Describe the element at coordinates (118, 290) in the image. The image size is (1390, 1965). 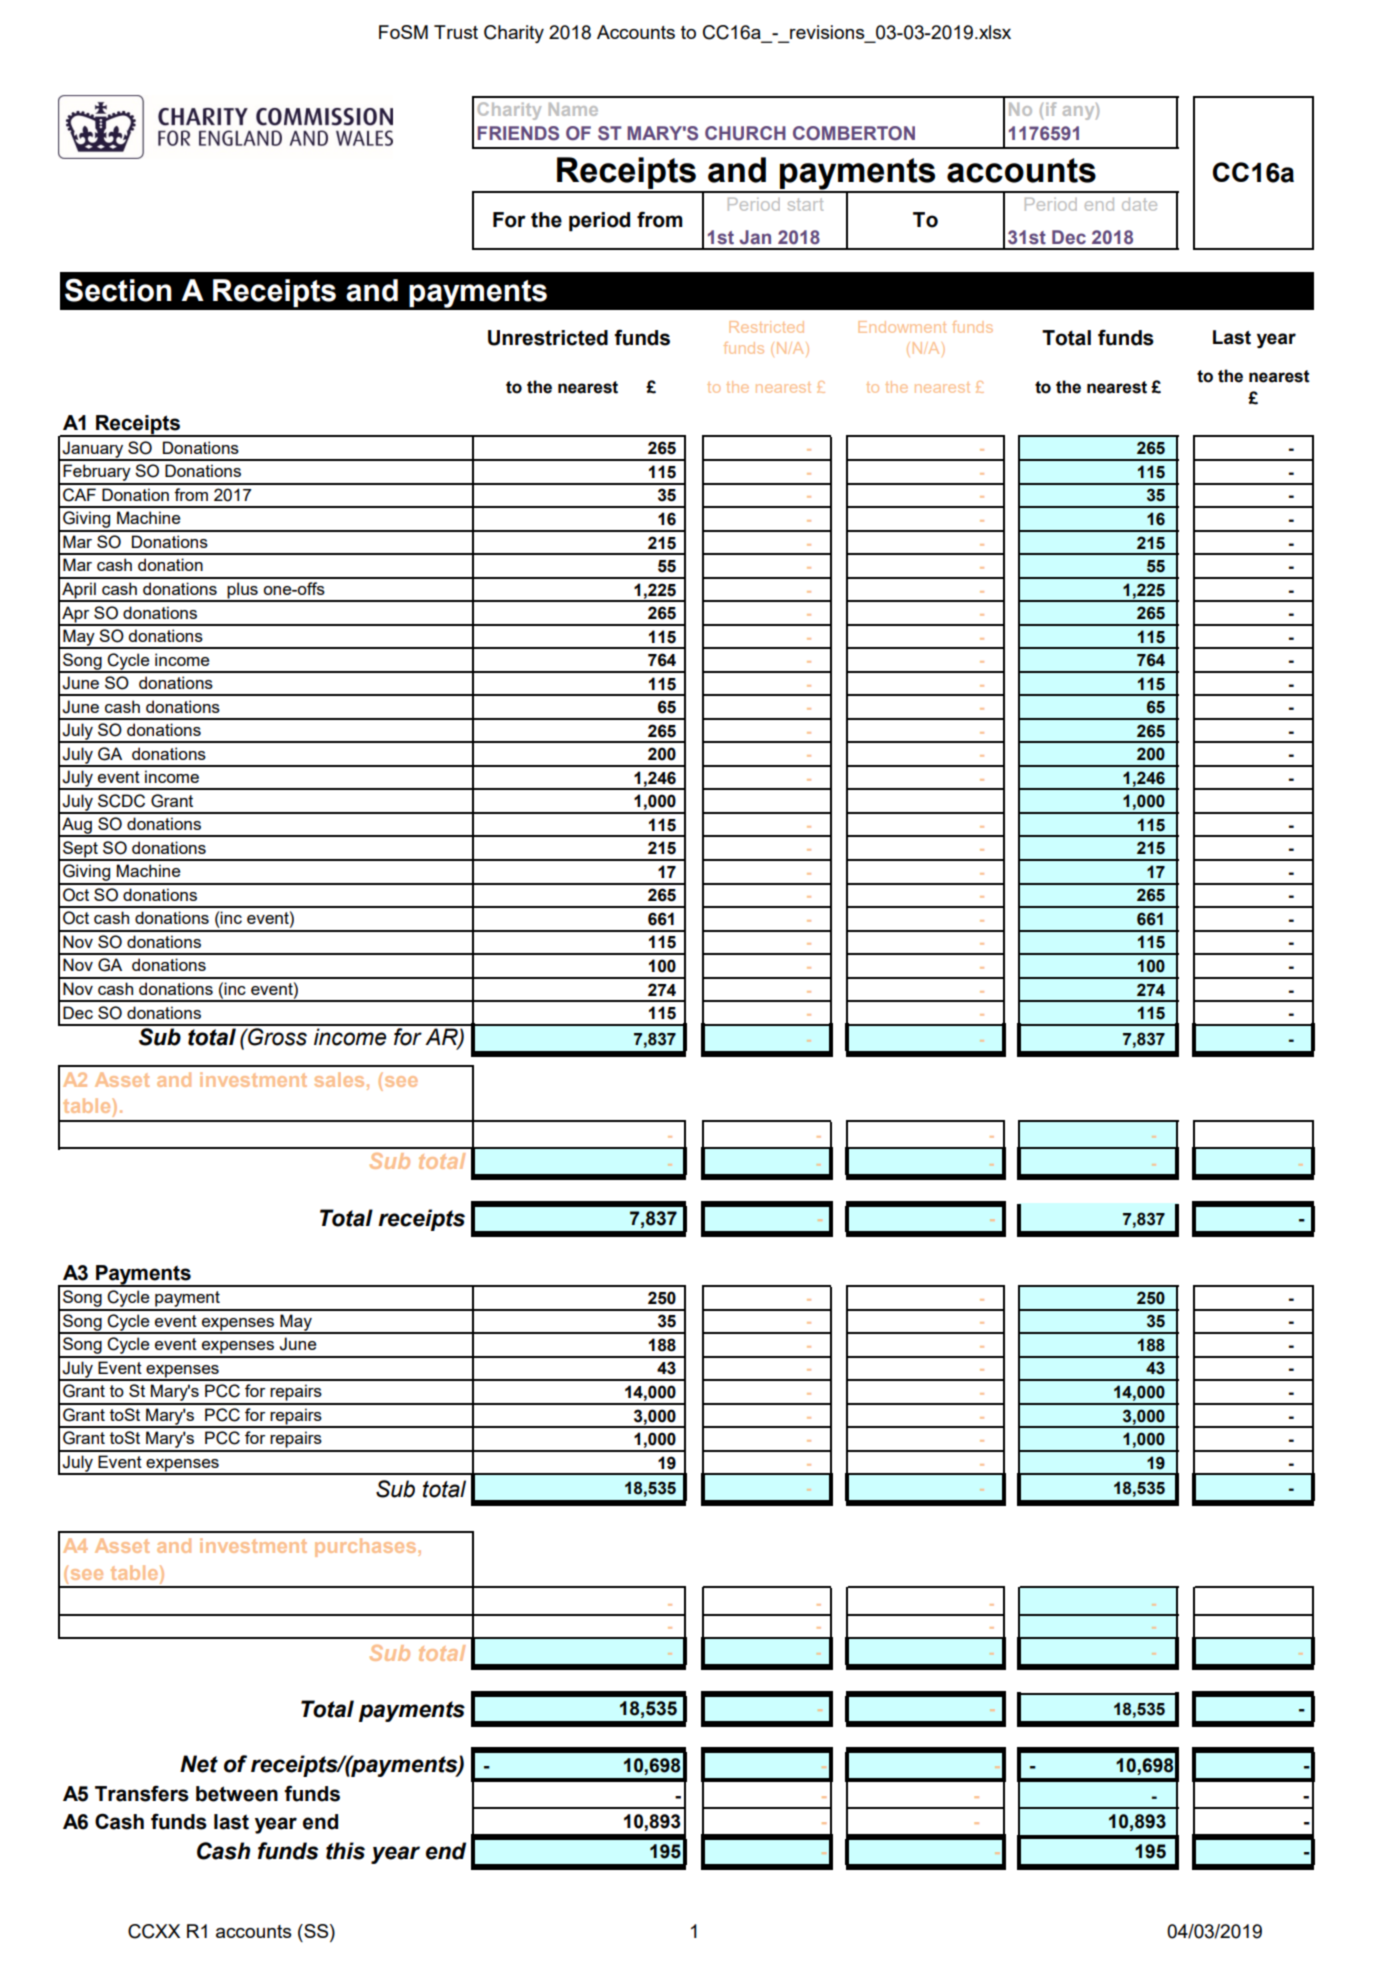
I see `Section` at that location.
